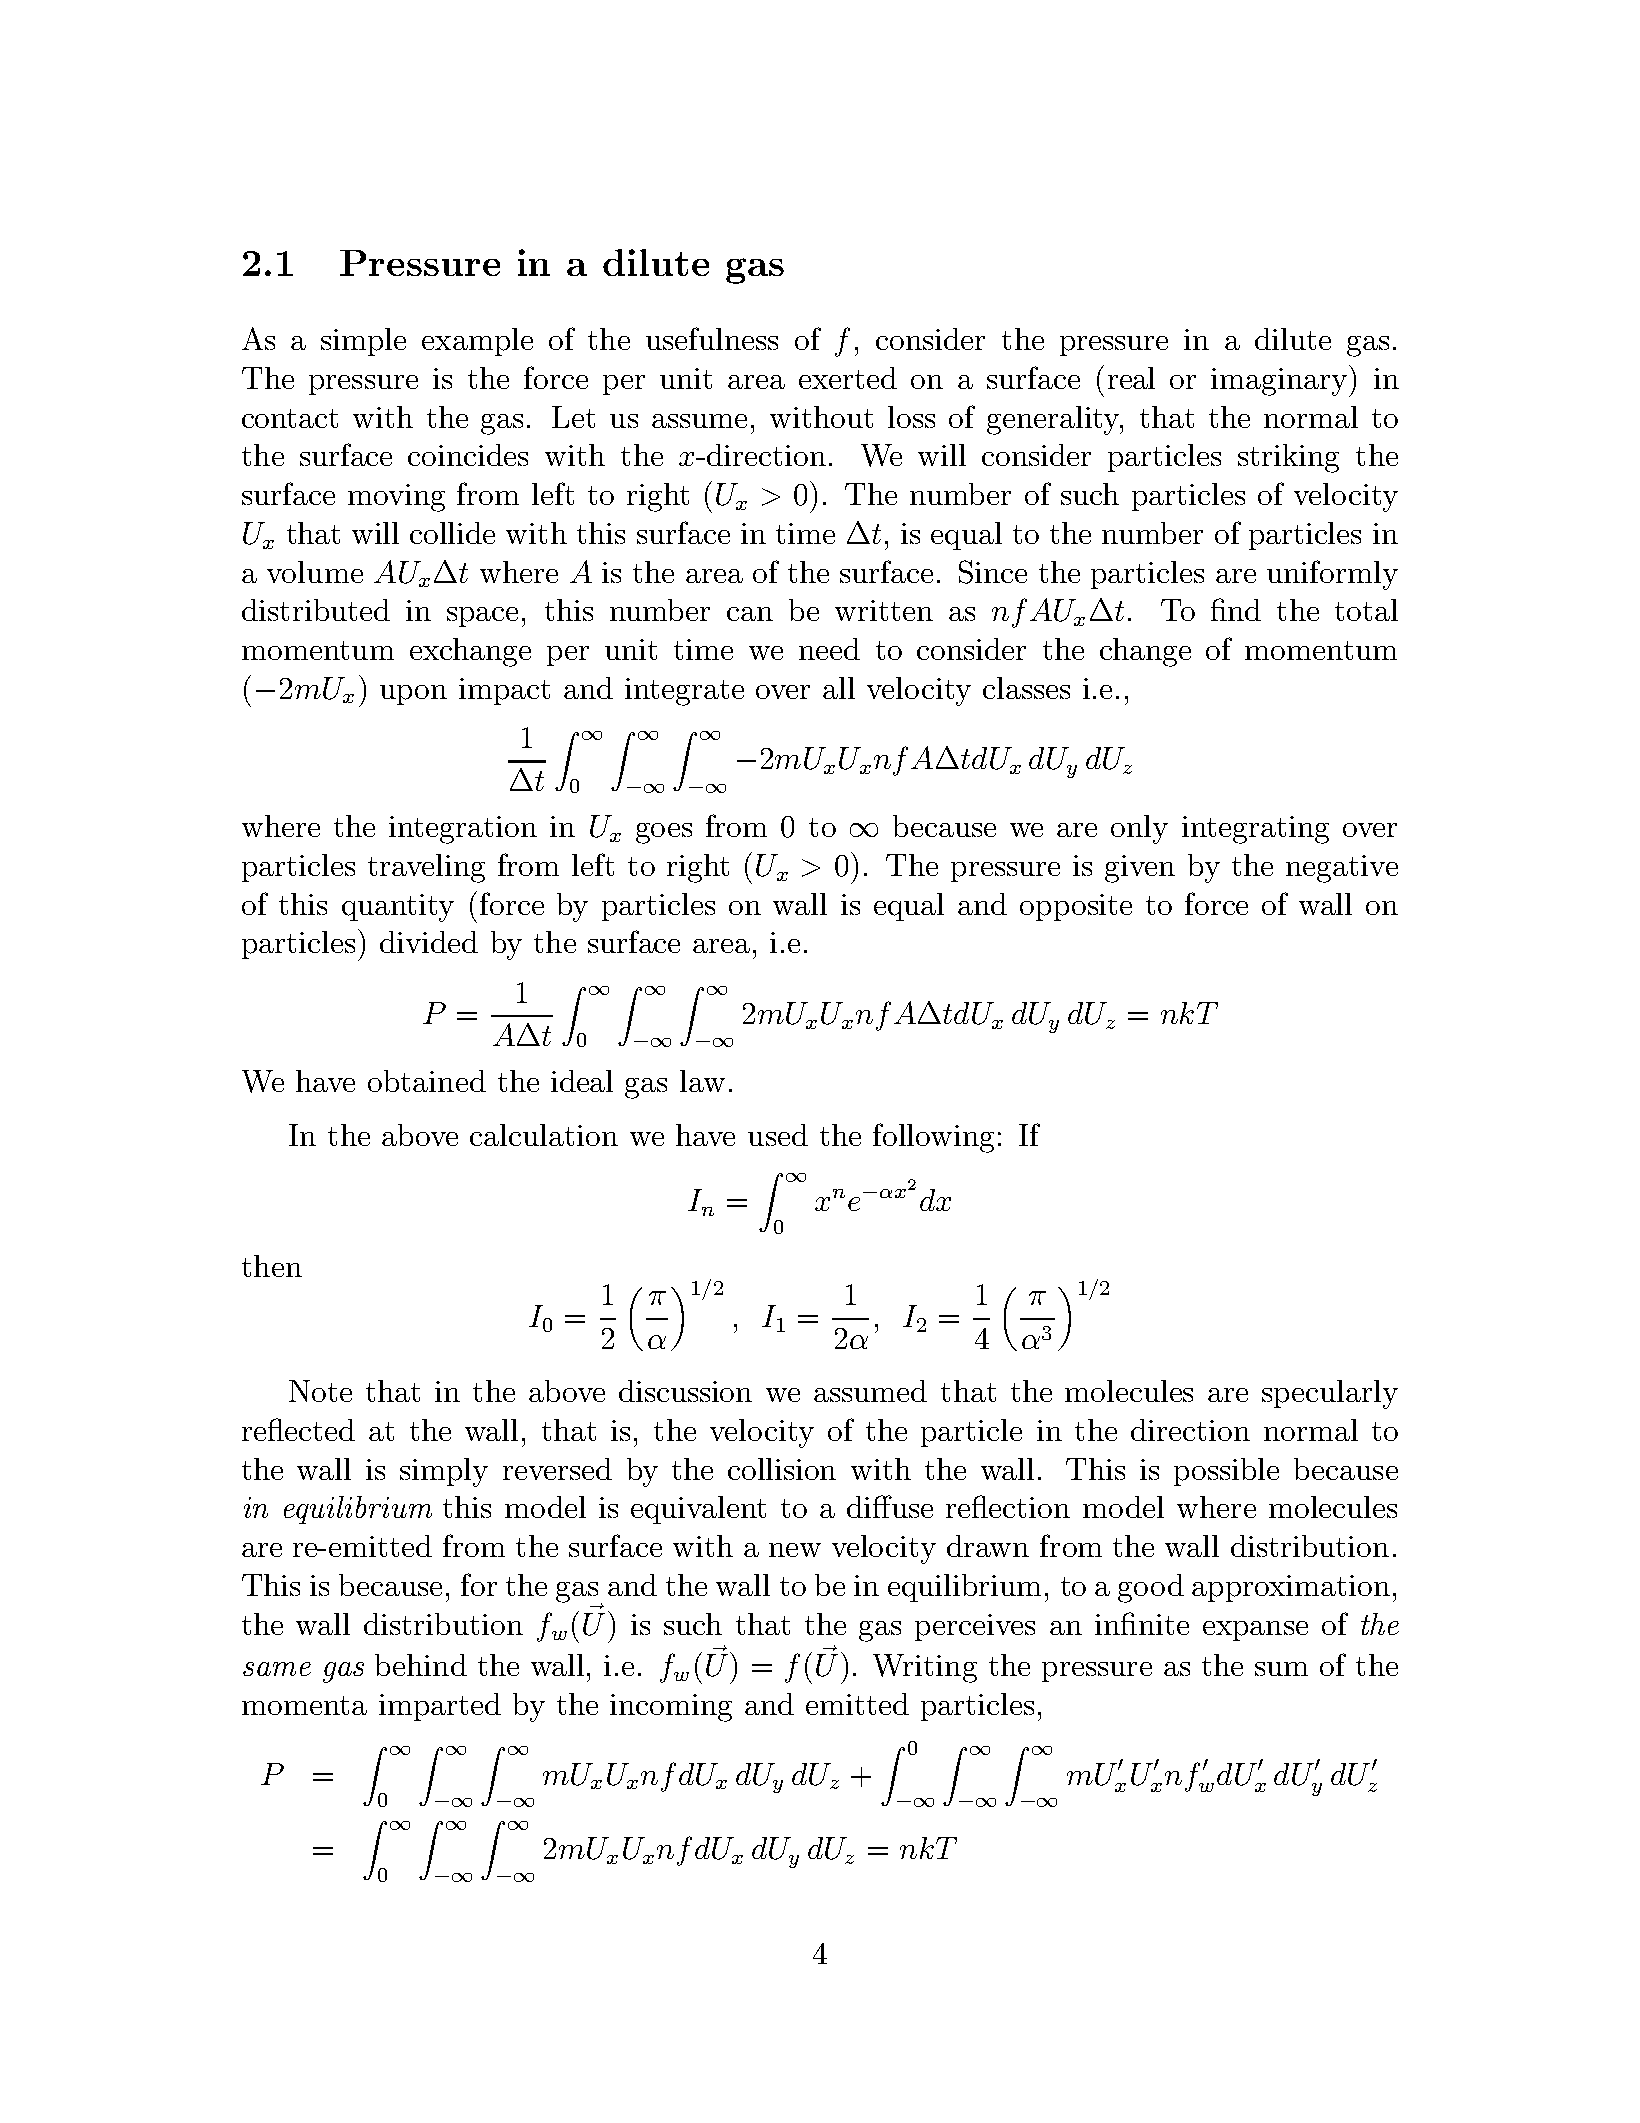  I want to click on goes, so click(664, 833).
